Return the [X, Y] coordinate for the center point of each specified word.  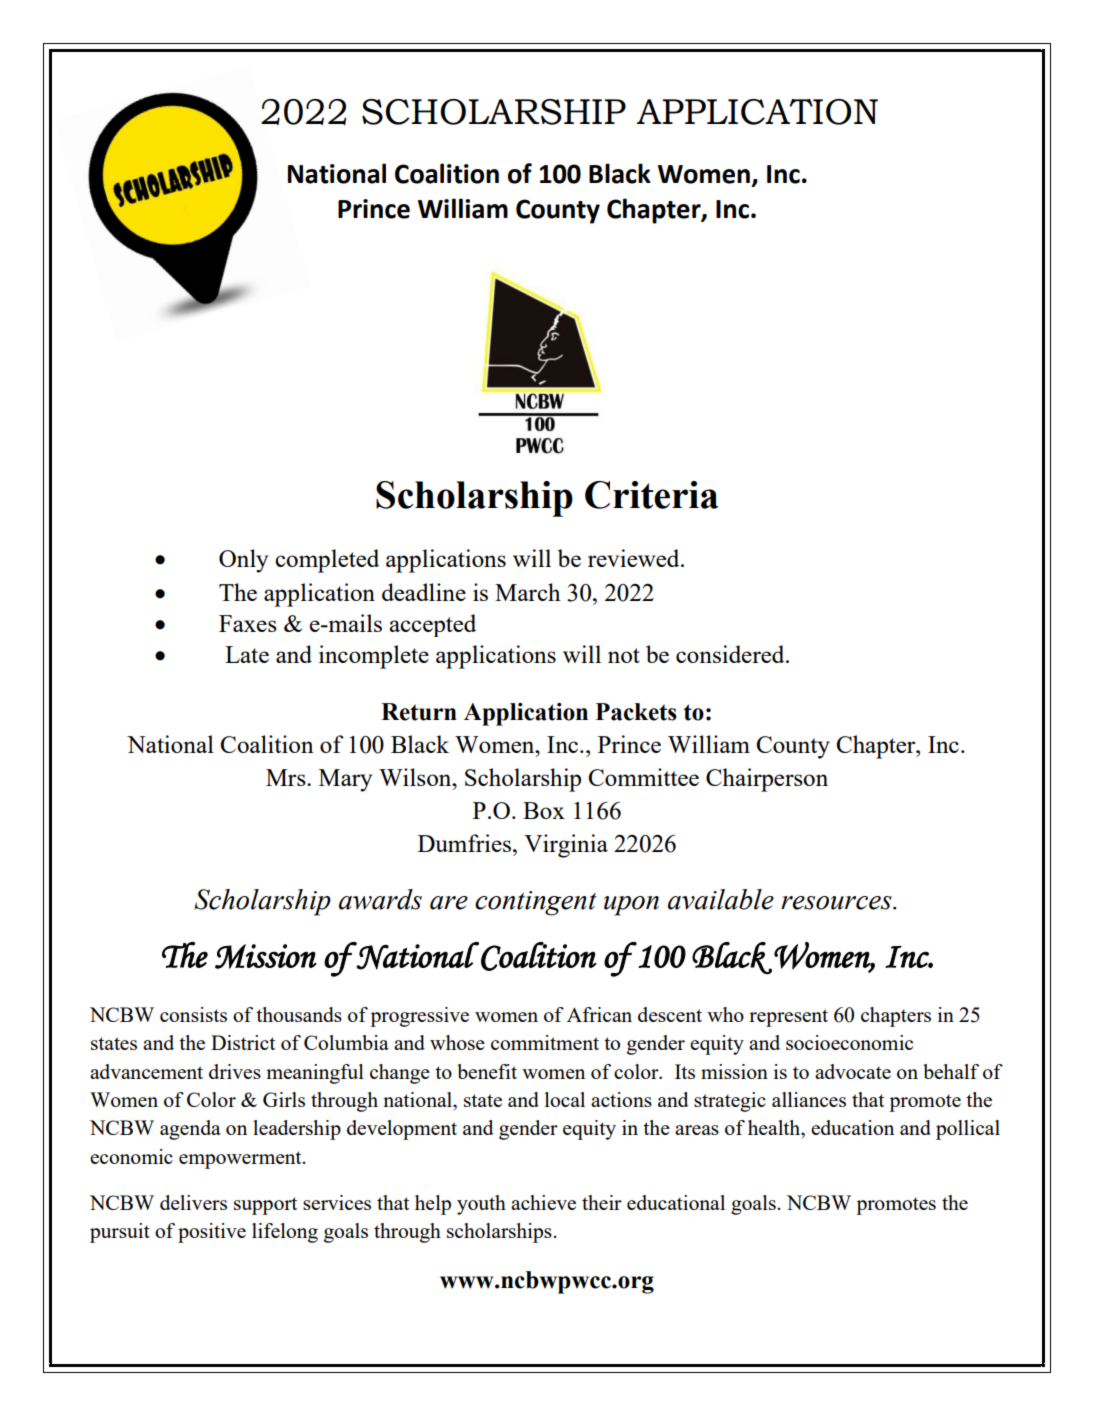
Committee [644, 777]
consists [193, 1014]
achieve [543, 1202]
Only [243, 561]
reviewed [635, 558]
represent [788, 1018]
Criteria [651, 495]
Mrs [287, 777]
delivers [193, 1202]
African [599, 1014]
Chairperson [767, 780]
